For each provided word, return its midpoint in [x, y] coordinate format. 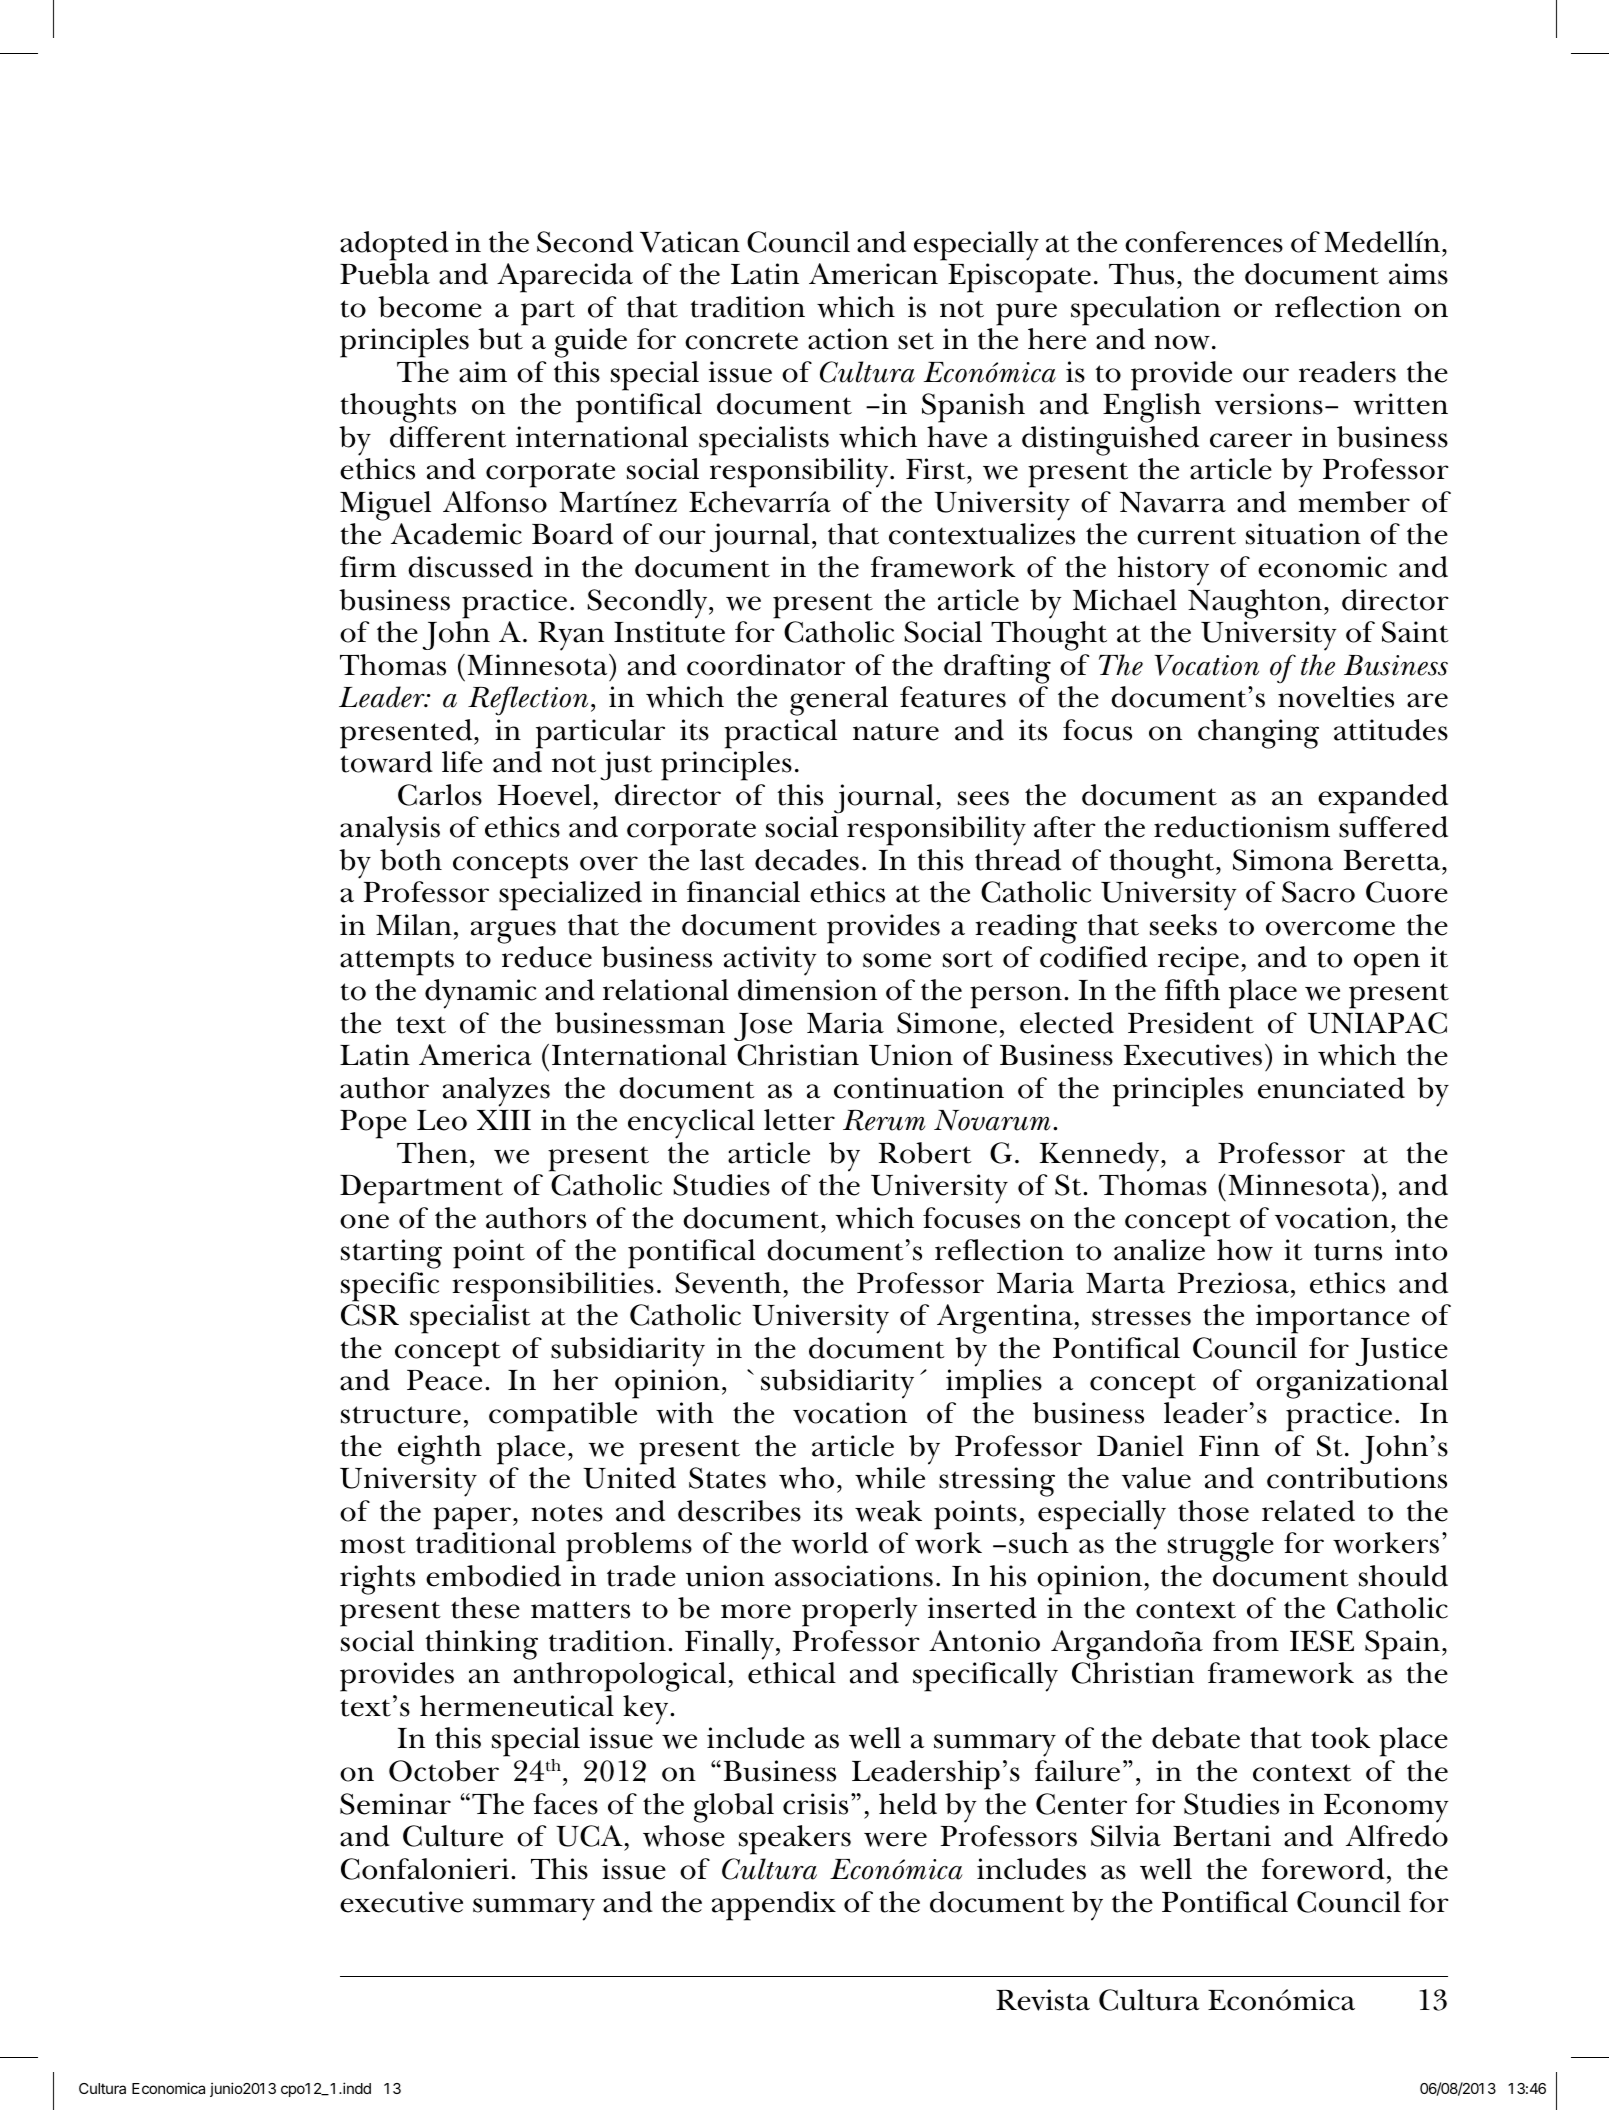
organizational [1352, 1384]
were [895, 1839]
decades [807, 860]
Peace [444, 1380]
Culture [453, 1836]
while [890, 1478]
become [430, 307]
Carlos [440, 795]
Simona [1283, 860]
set [916, 341]
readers [1347, 372]
